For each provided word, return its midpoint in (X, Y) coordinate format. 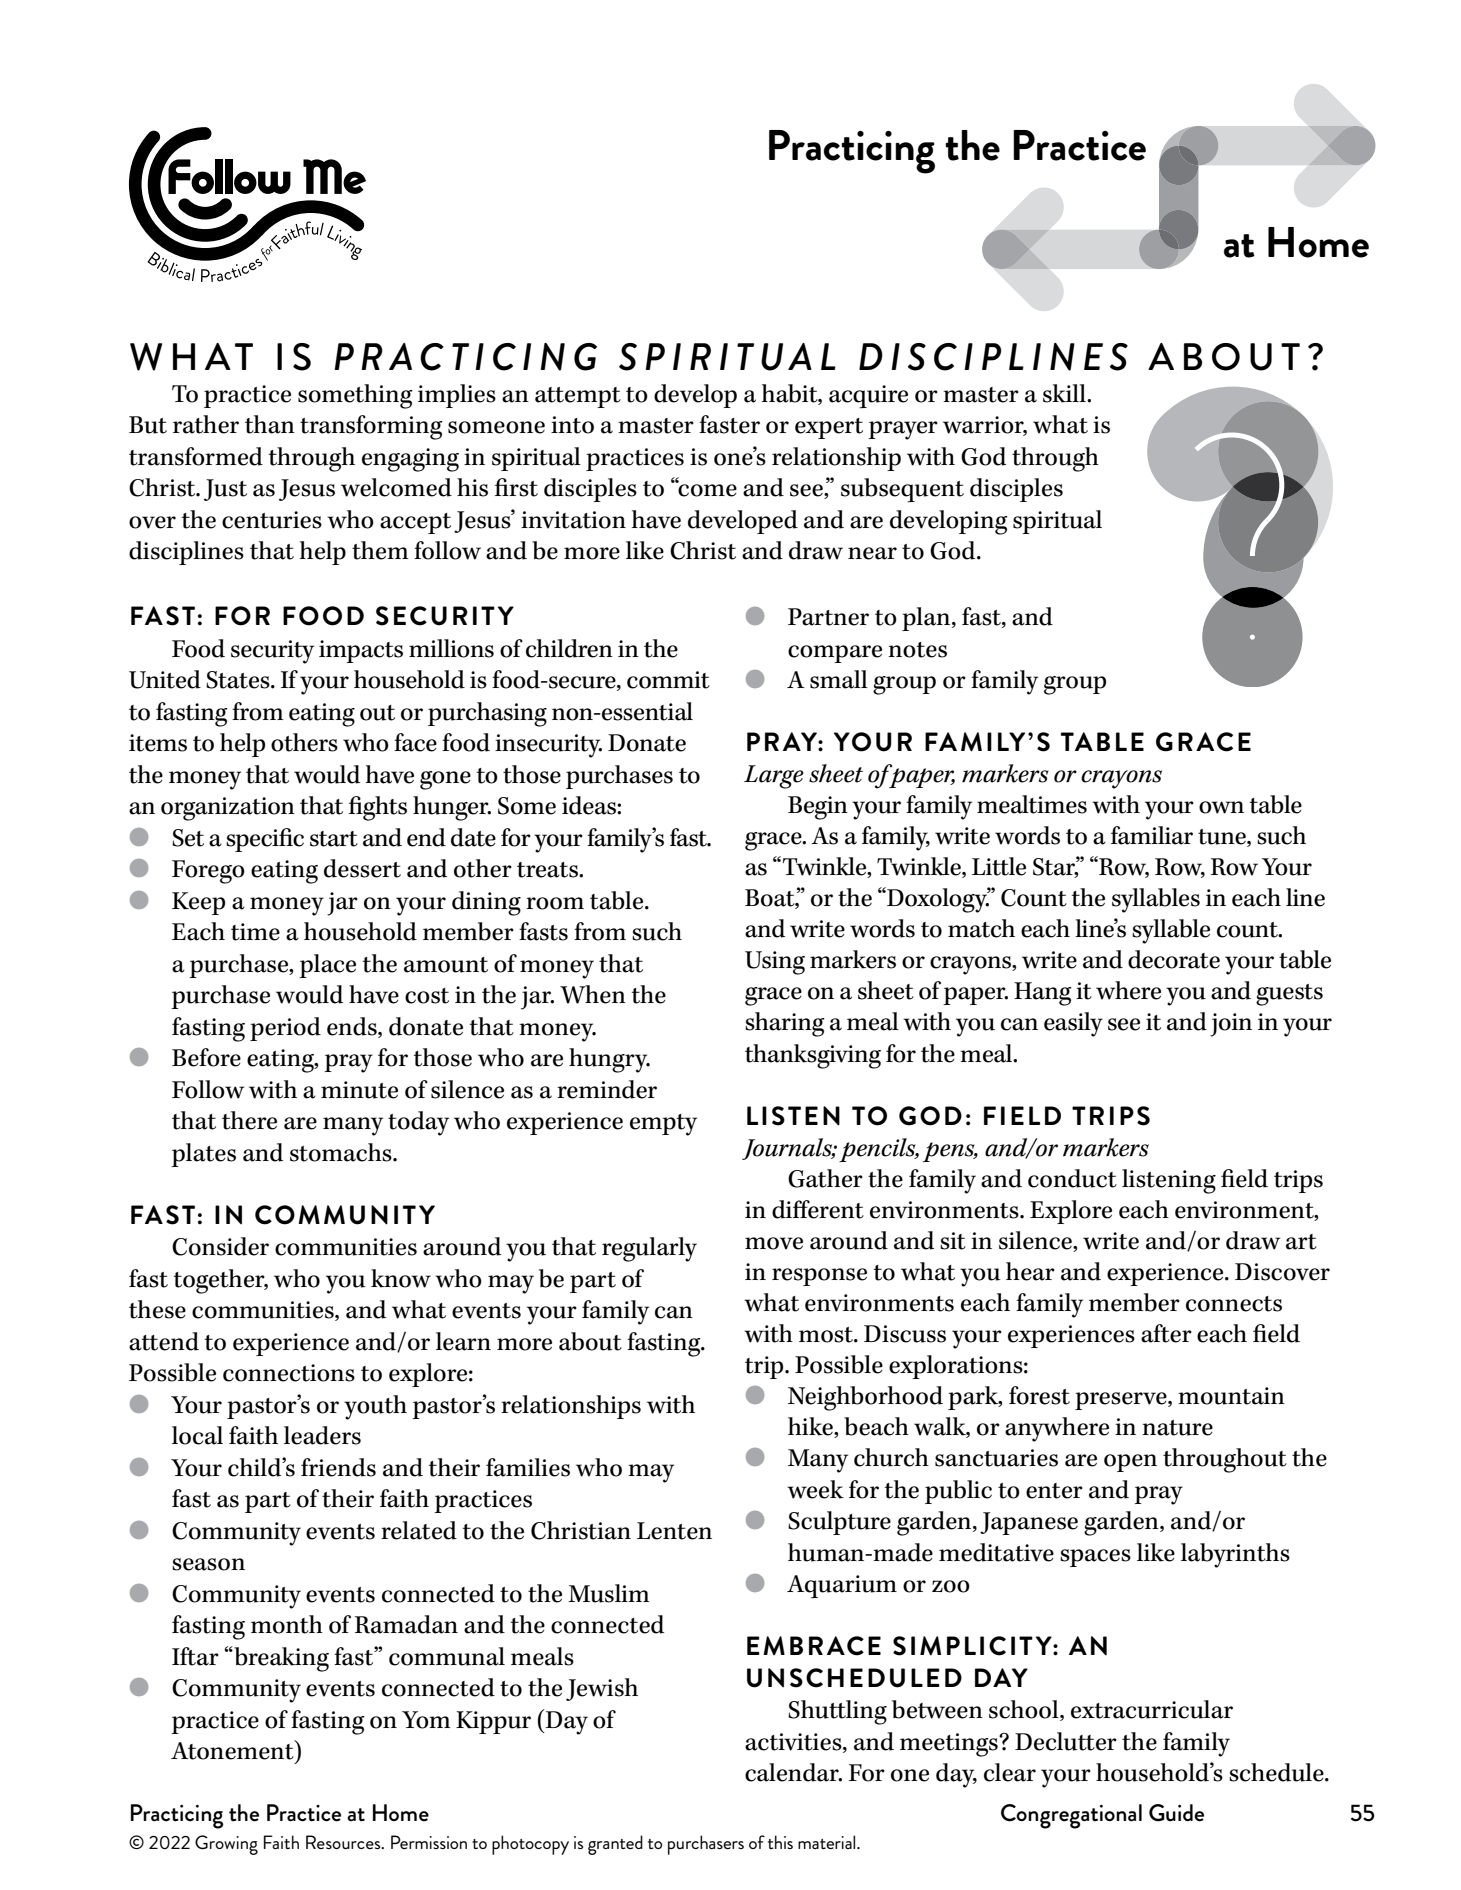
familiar (1152, 835)
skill (1065, 393)
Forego (208, 872)
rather (206, 424)
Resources (344, 1842)
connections (289, 1373)
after (1166, 1333)
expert (829, 428)
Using (775, 963)
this (780, 1842)
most (827, 1335)
